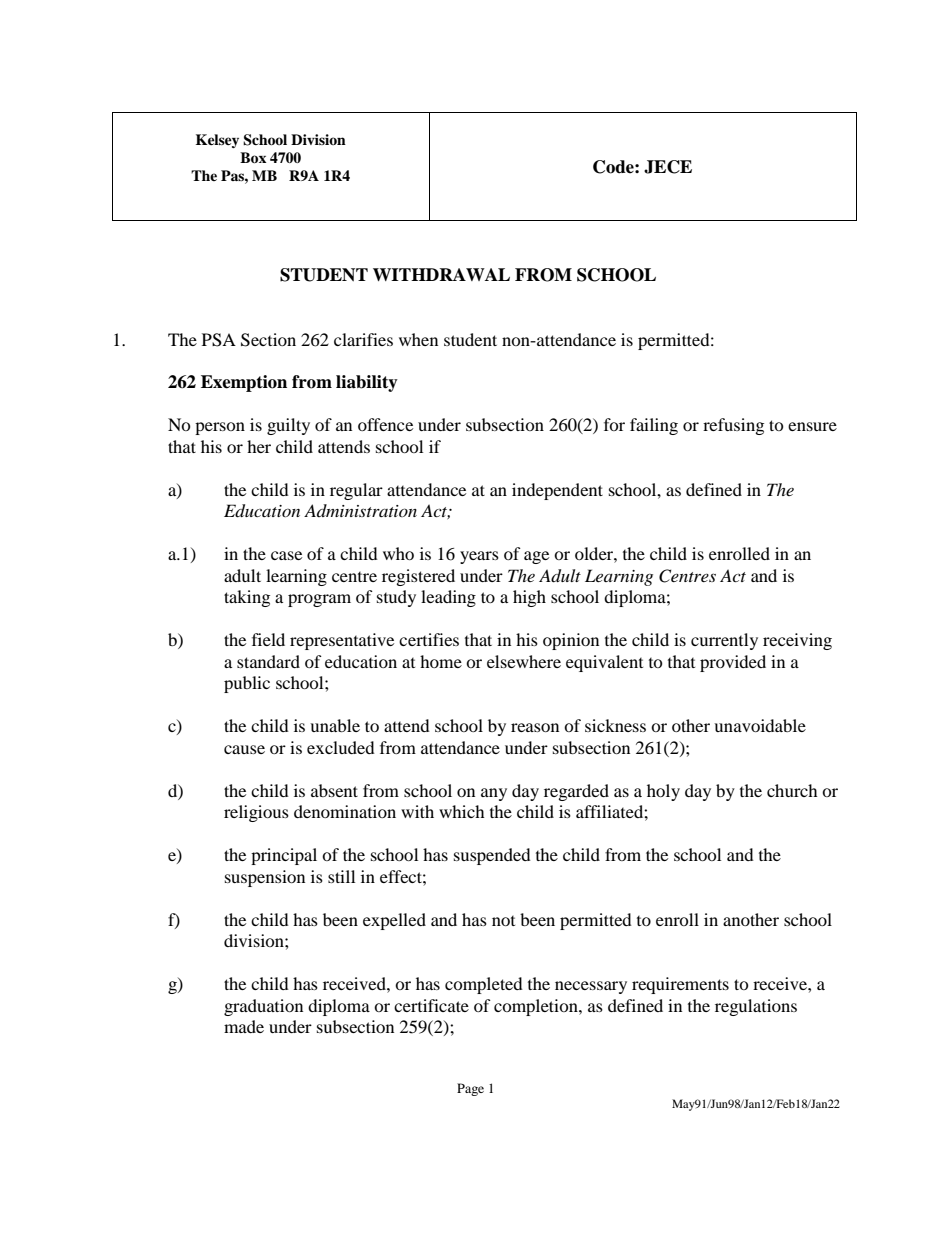 This screenshot has height=1233, width=952. I want to click on refusing, so click(733, 426).
